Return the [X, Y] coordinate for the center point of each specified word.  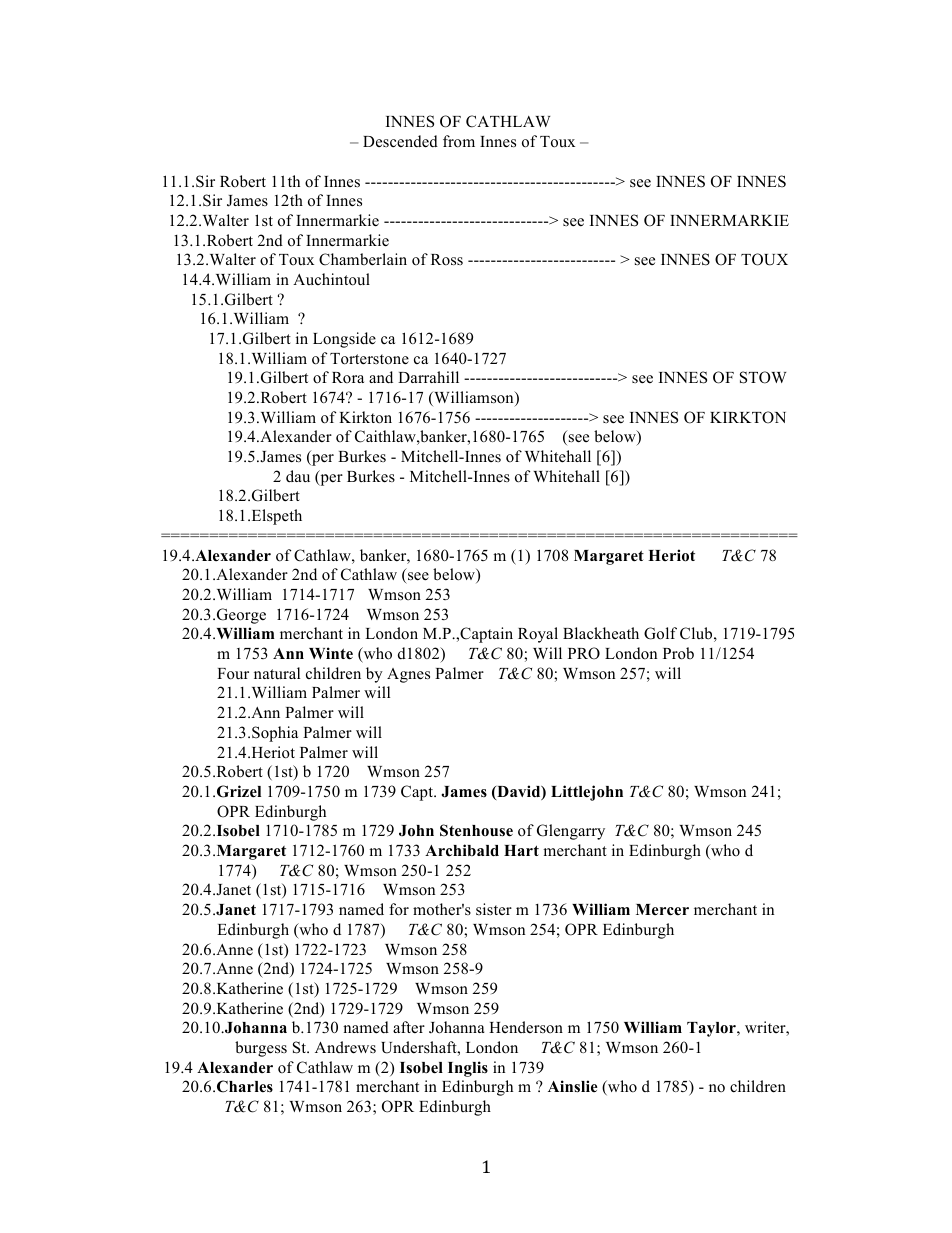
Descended [400, 141]
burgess [261, 1049]
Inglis [468, 1069]
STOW [763, 377]
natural [277, 673]
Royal [538, 635]
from [459, 141]
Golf [660, 633]
